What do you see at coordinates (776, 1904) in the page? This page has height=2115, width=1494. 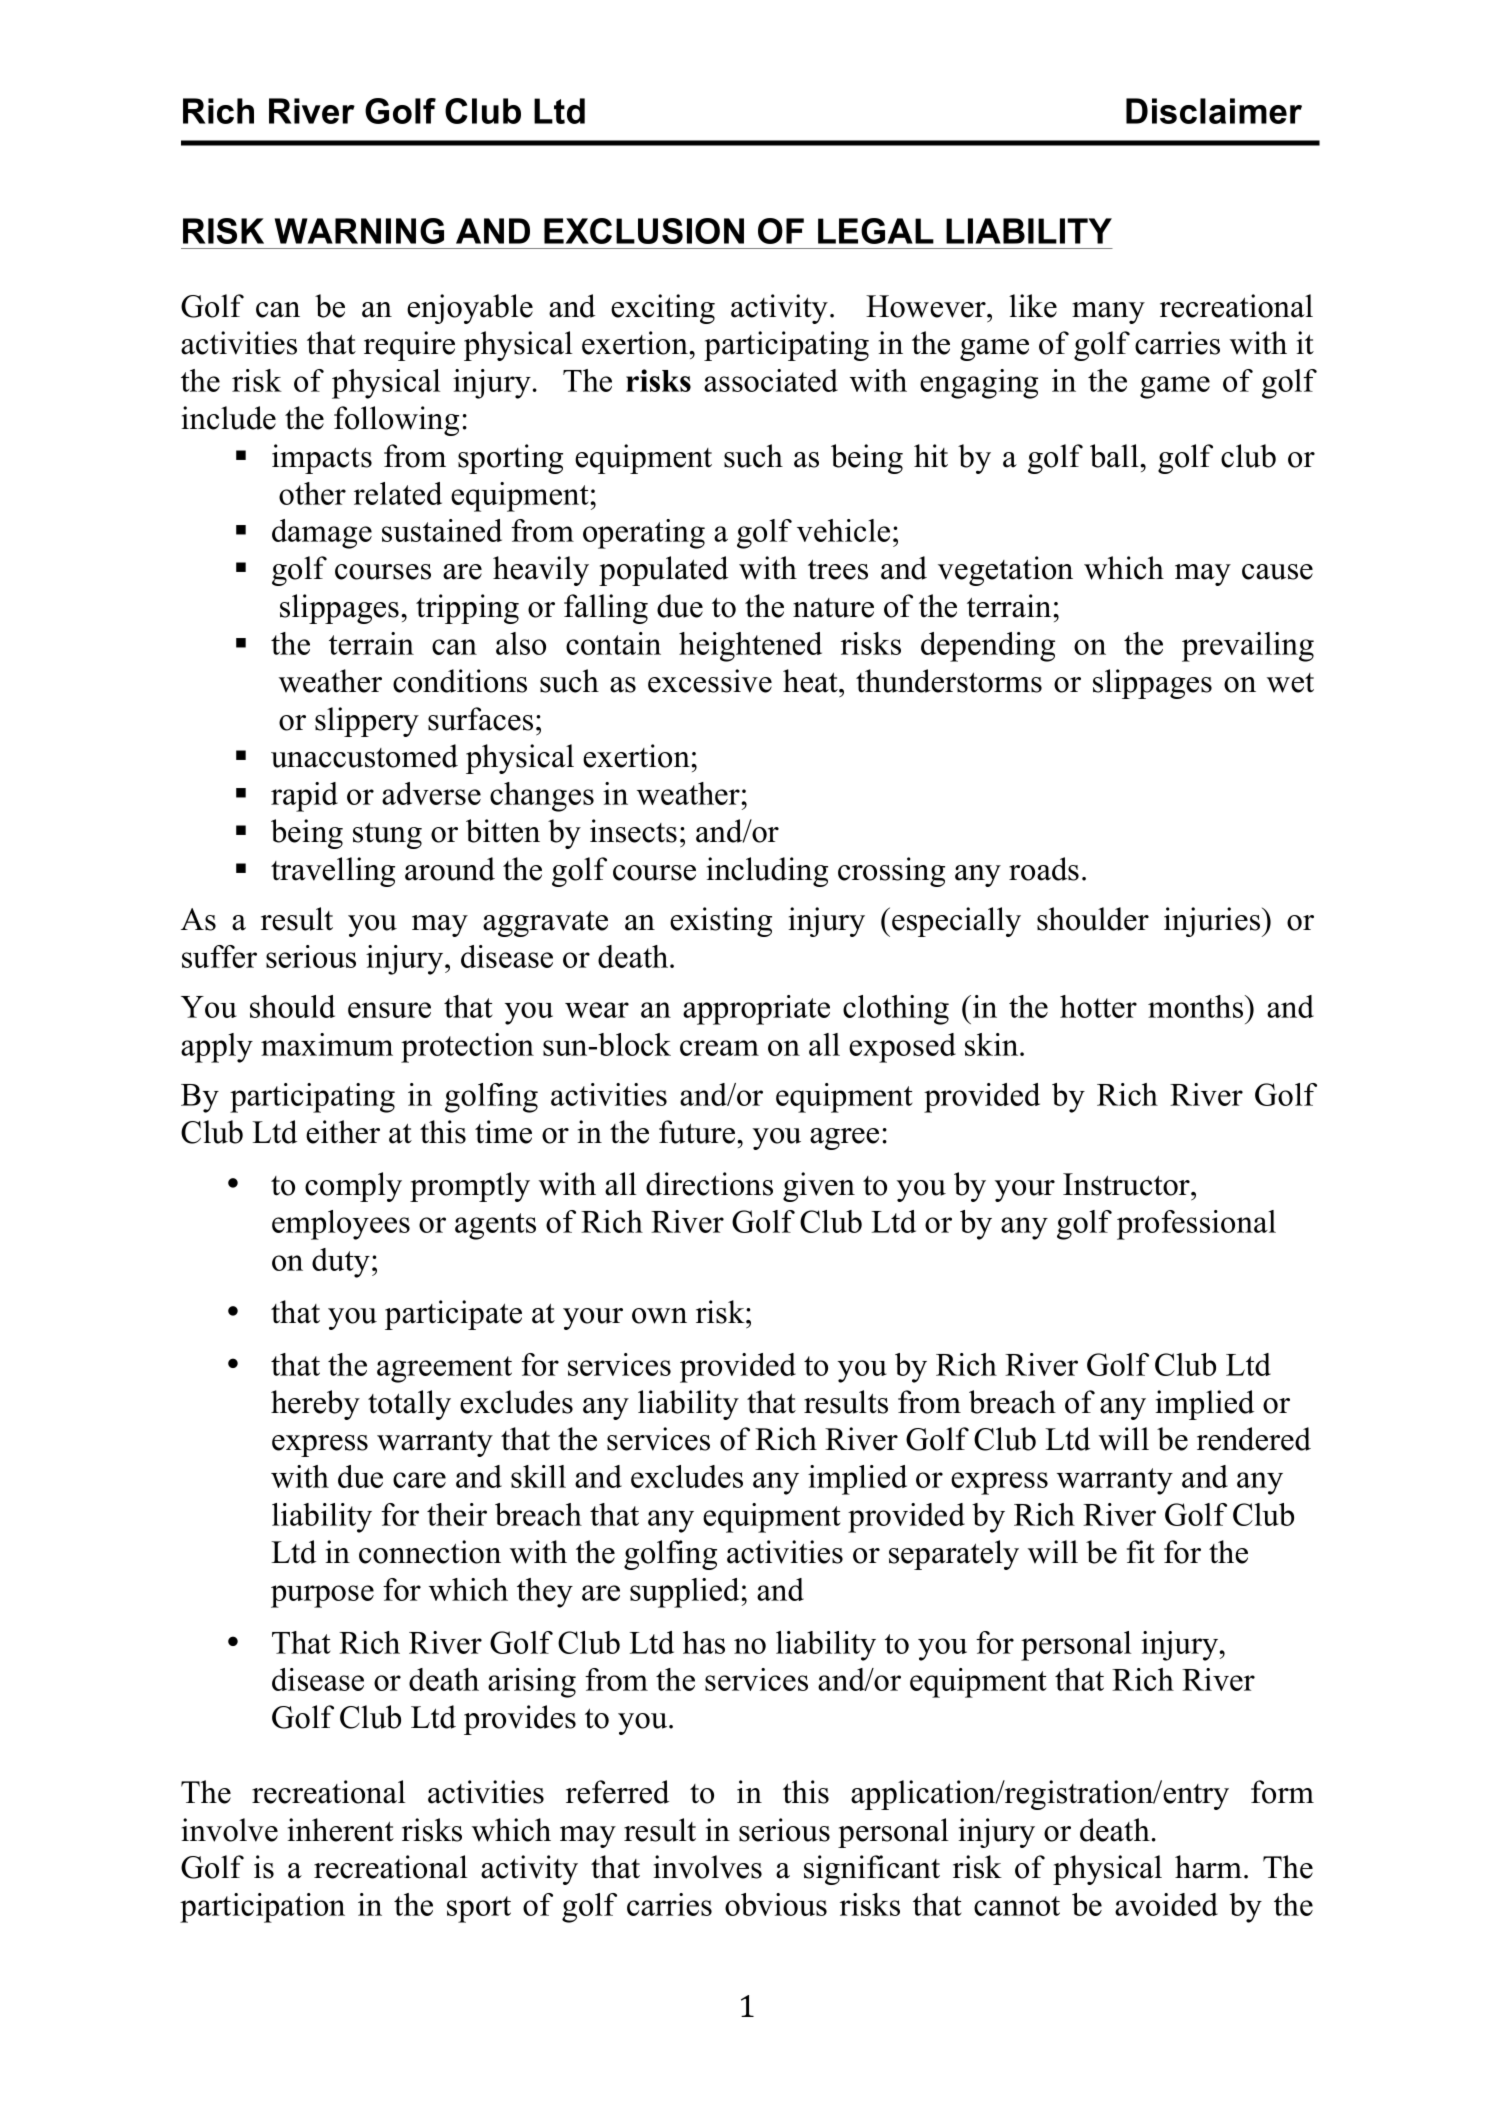 I see `obvious` at bounding box center [776, 1904].
